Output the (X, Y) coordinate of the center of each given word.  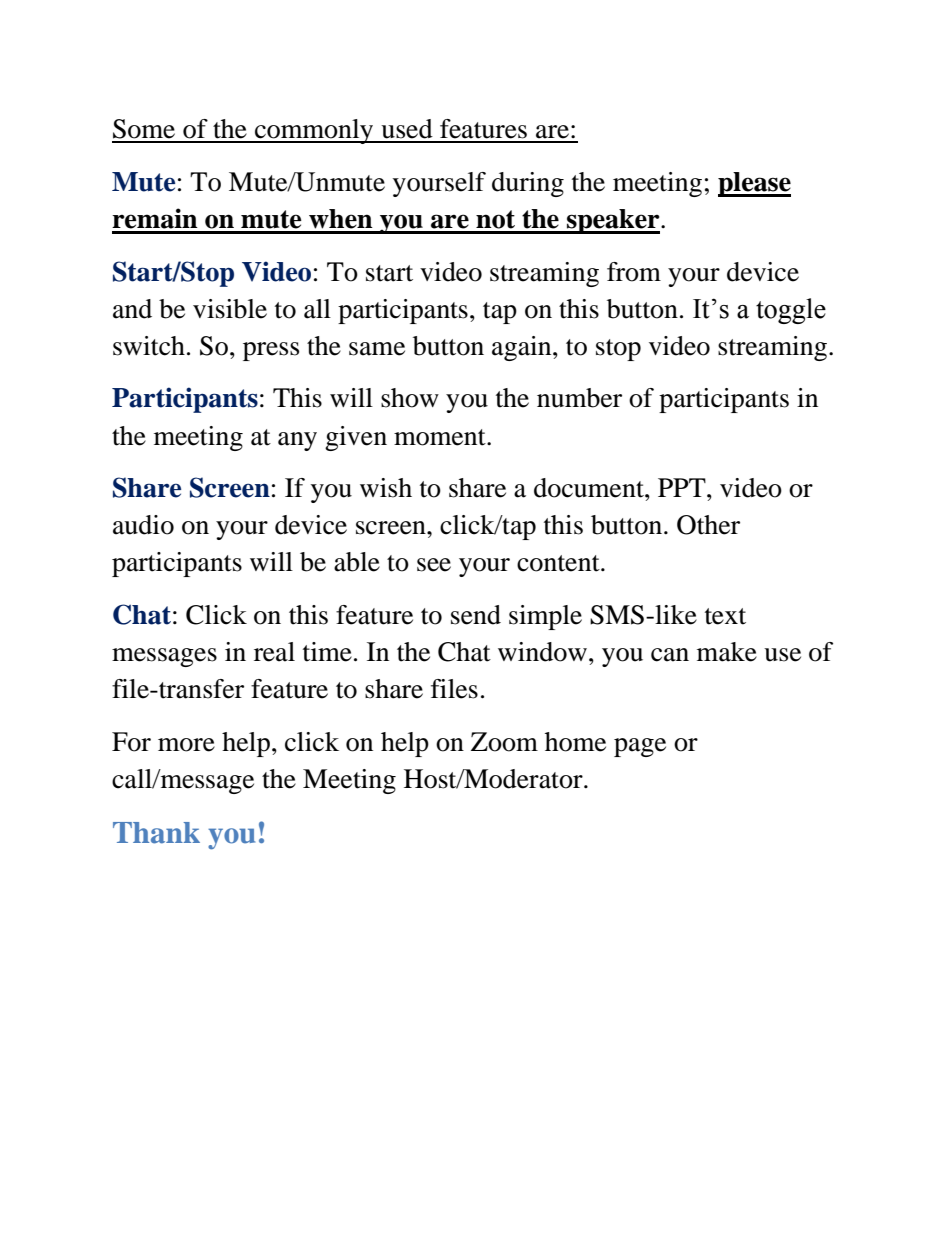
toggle (791, 311)
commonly (314, 131)
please (754, 184)
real (274, 652)
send (476, 615)
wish (386, 488)
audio (143, 525)
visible (230, 309)
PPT (683, 487)
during (528, 184)
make (727, 652)
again (523, 348)
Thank (156, 833)
